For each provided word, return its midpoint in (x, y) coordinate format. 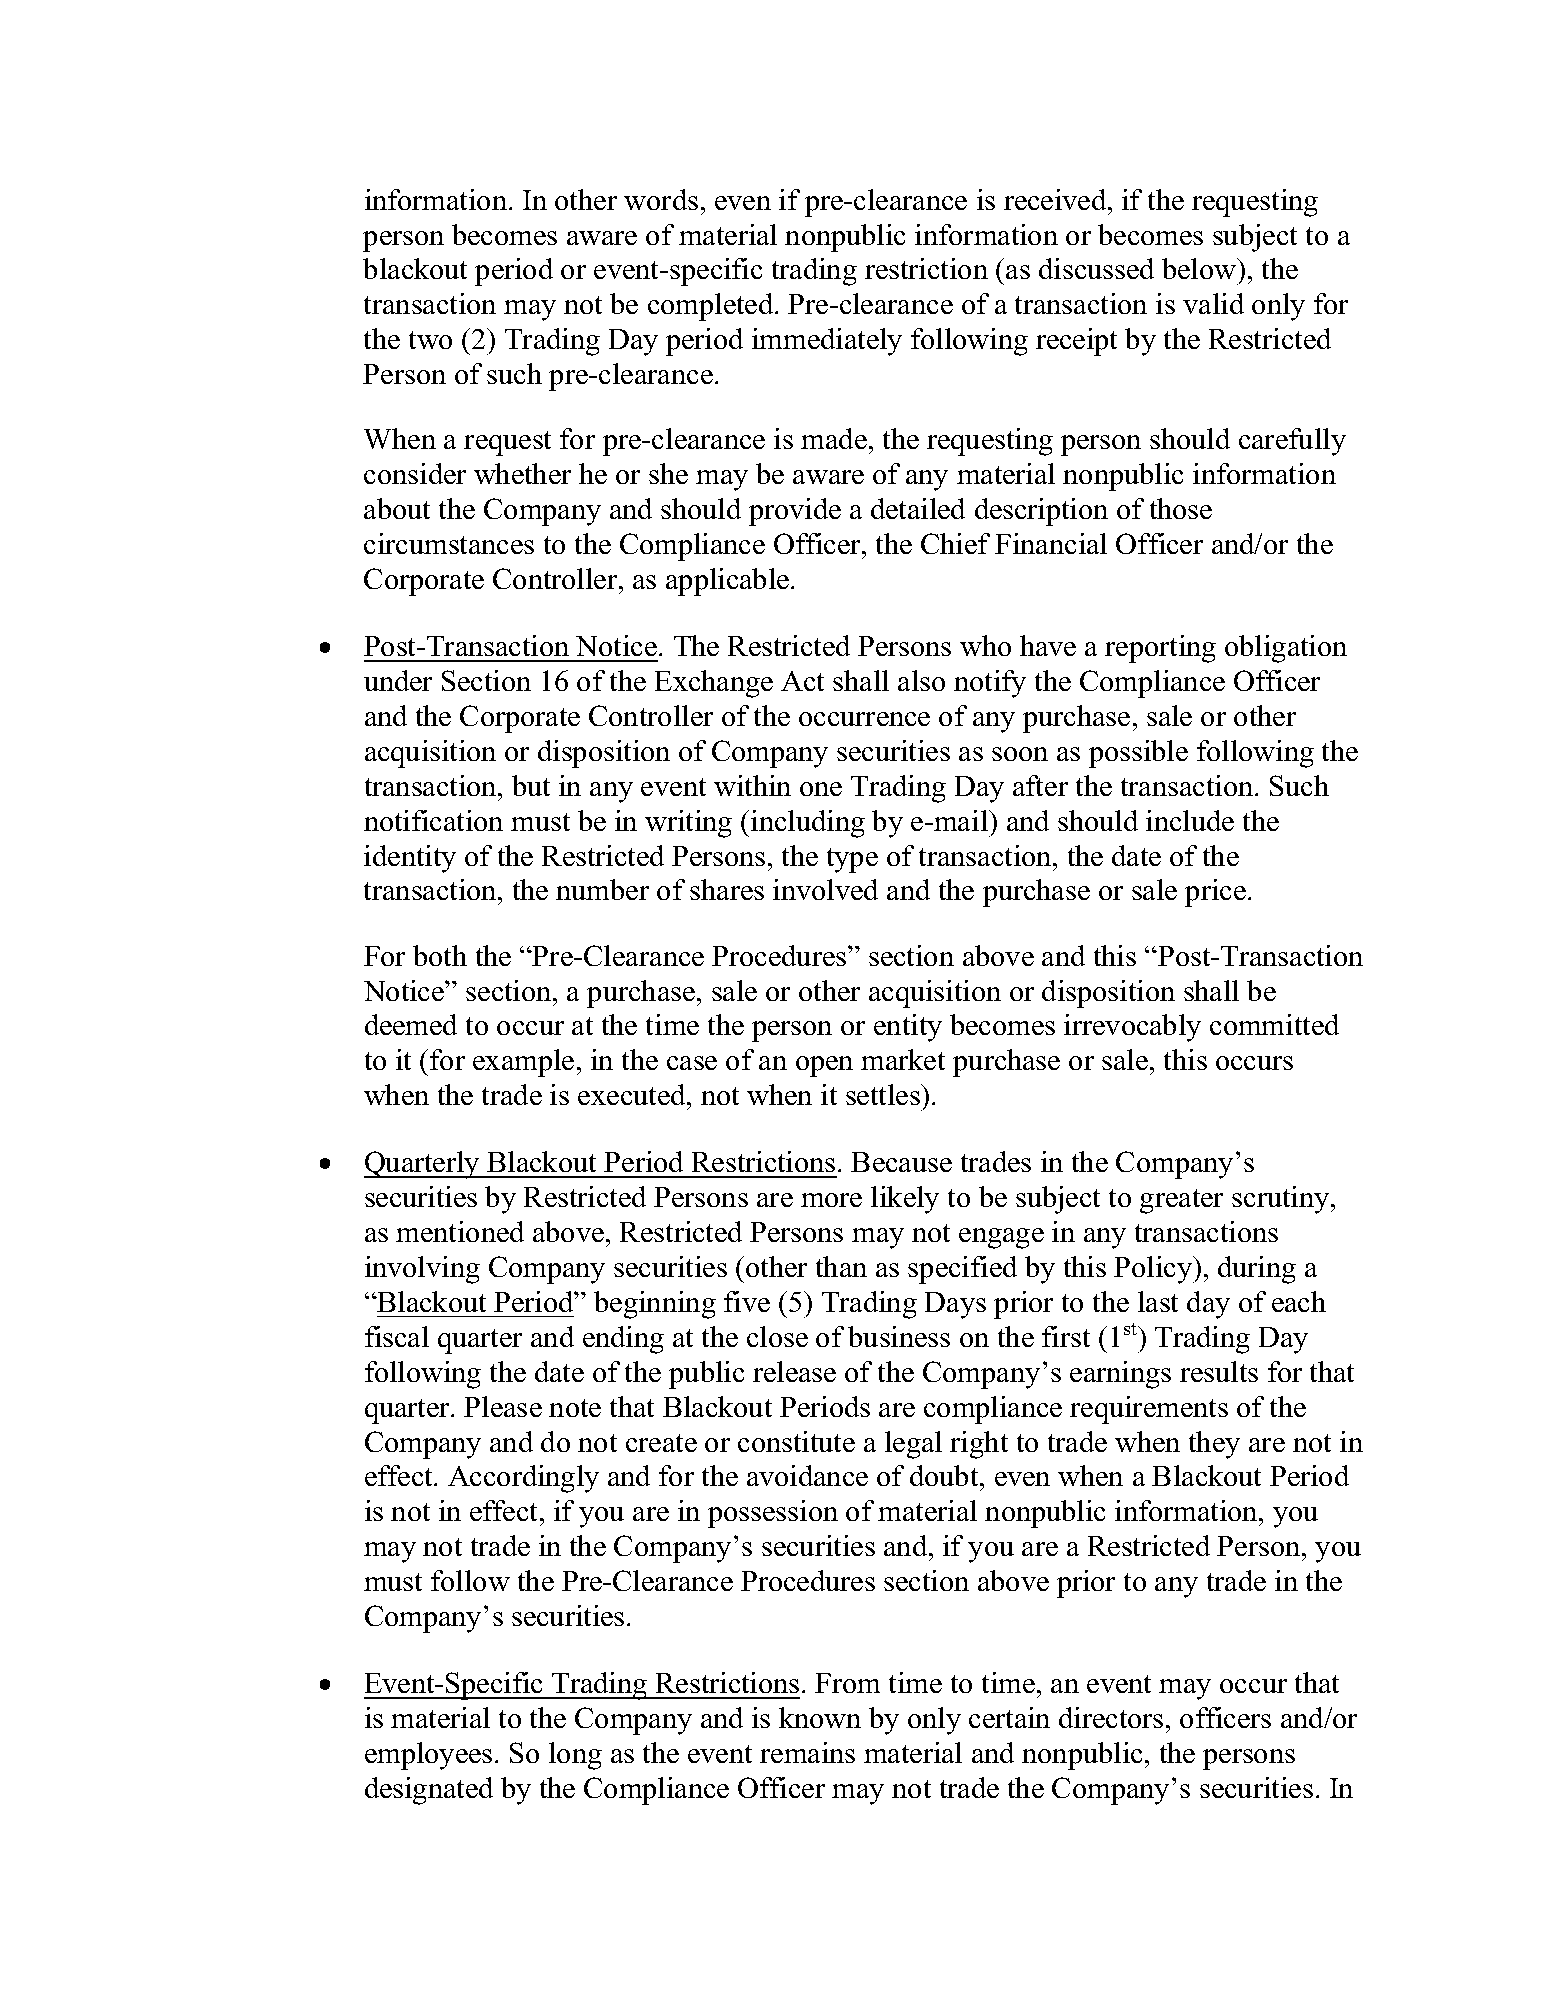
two (430, 340)
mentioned (460, 1231)
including (808, 824)
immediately (827, 342)
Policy (1154, 1270)
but (531, 785)
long (575, 1756)
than (841, 1266)
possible (1138, 754)
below (1200, 268)
